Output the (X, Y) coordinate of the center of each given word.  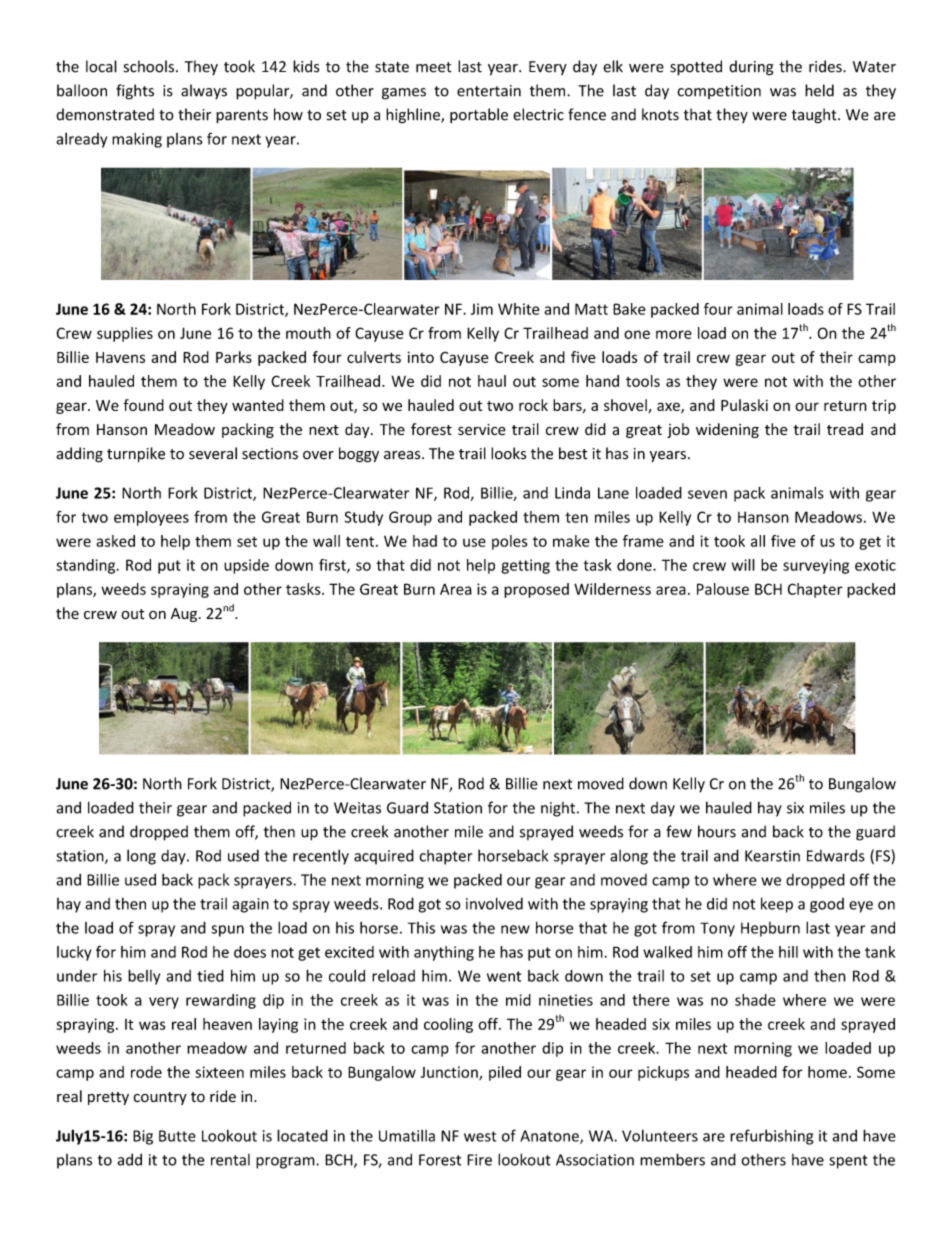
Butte (177, 1136)
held (819, 90)
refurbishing (771, 1137)
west (480, 1136)
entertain (489, 91)
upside (246, 566)
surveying (816, 566)
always (204, 91)
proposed (536, 590)
